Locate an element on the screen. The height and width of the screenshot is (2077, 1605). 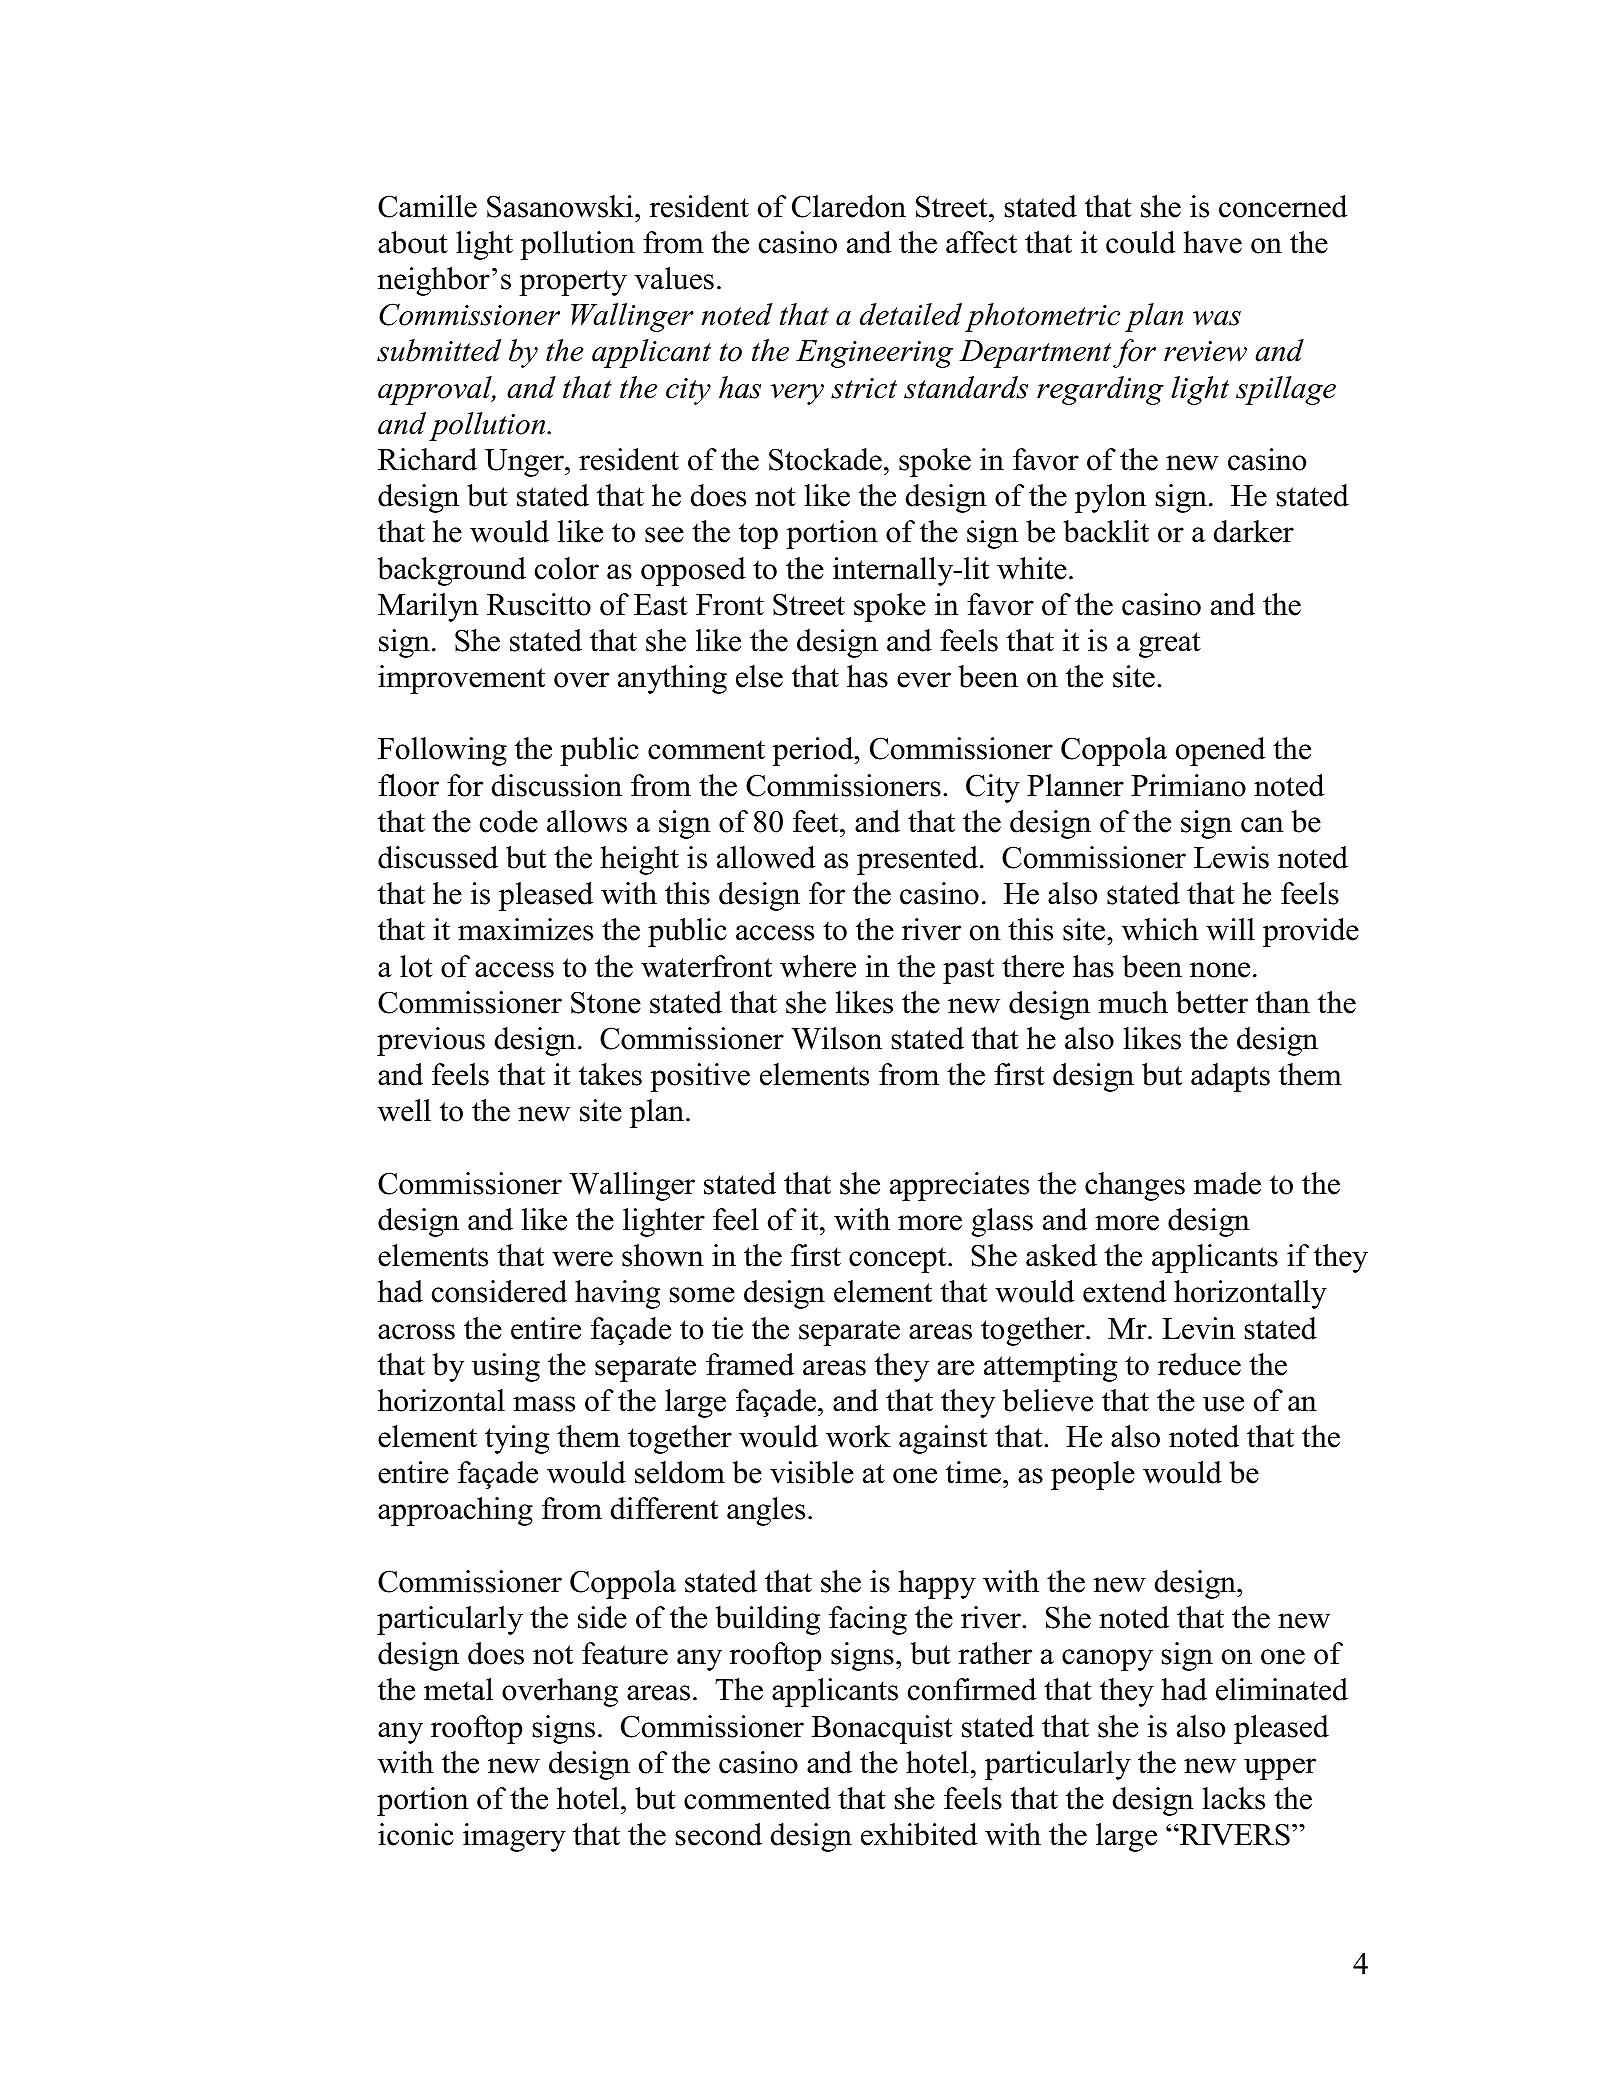
discussion is located at coordinates (557, 785).
